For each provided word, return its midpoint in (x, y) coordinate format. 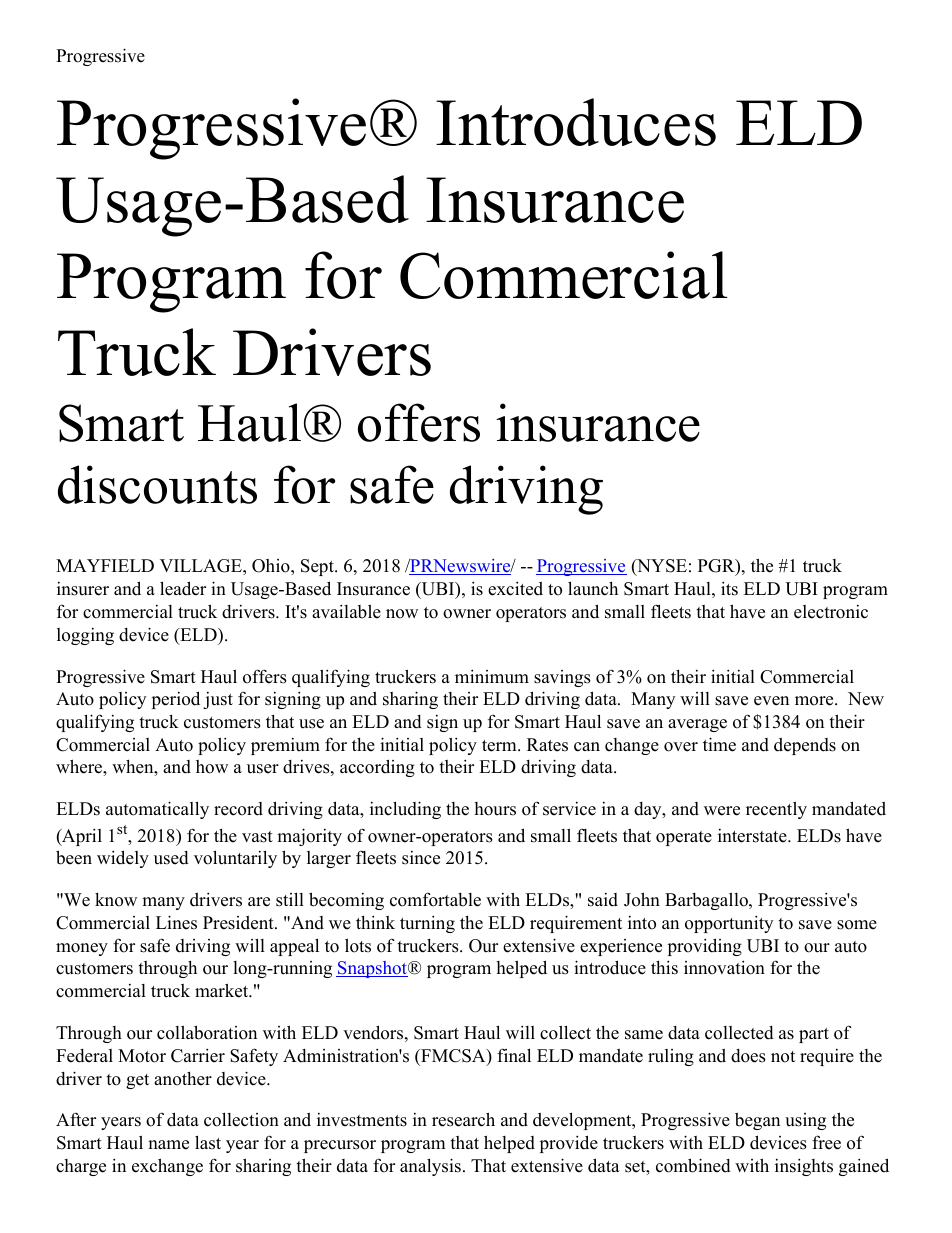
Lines (176, 922)
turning (427, 924)
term (500, 746)
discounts (157, 484)
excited (515, 588)
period (176, 700)
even (771, 701)
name (168, 1145)
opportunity (729, 924)
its (729, 588)
